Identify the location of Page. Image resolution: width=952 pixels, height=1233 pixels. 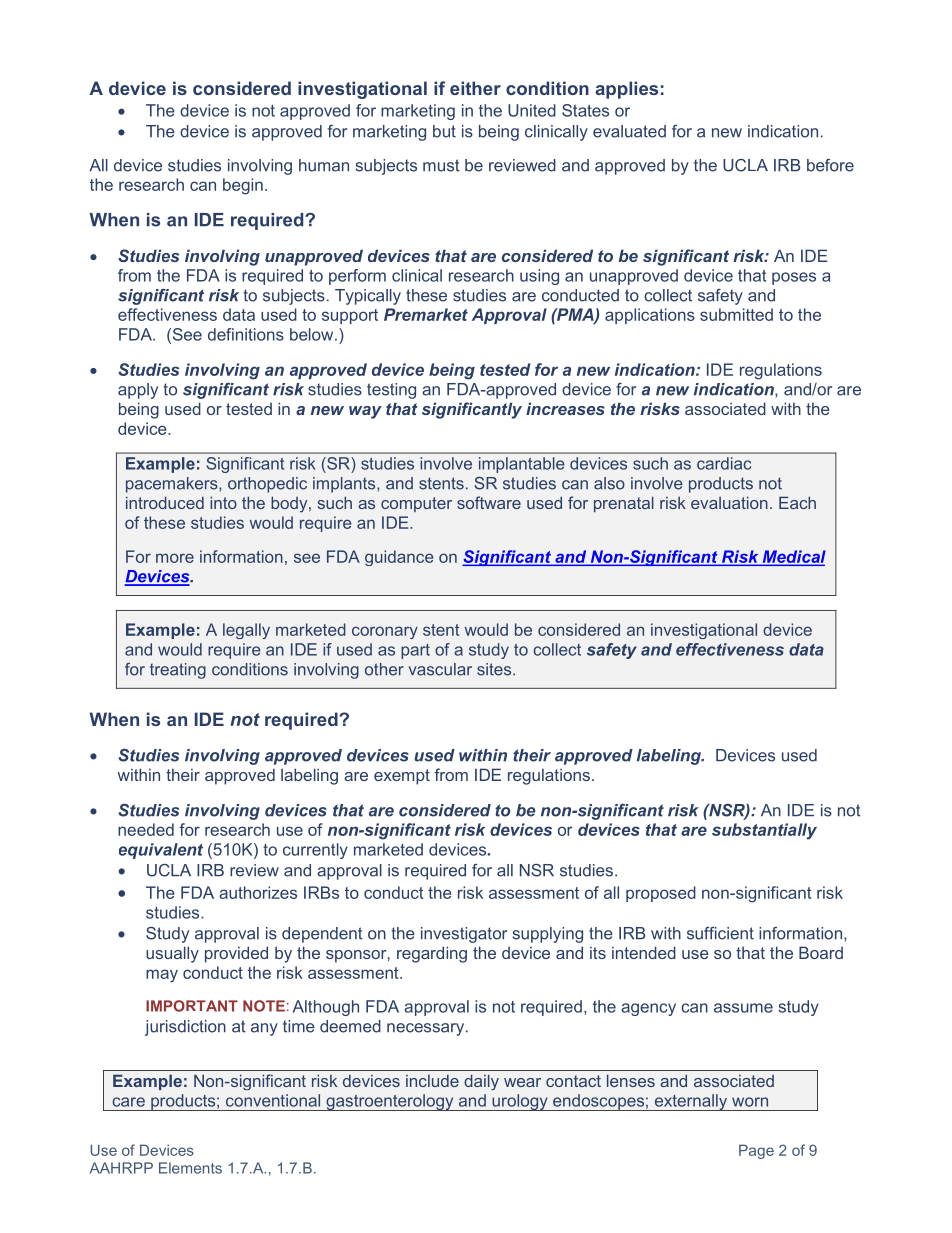
(756, 1151).
